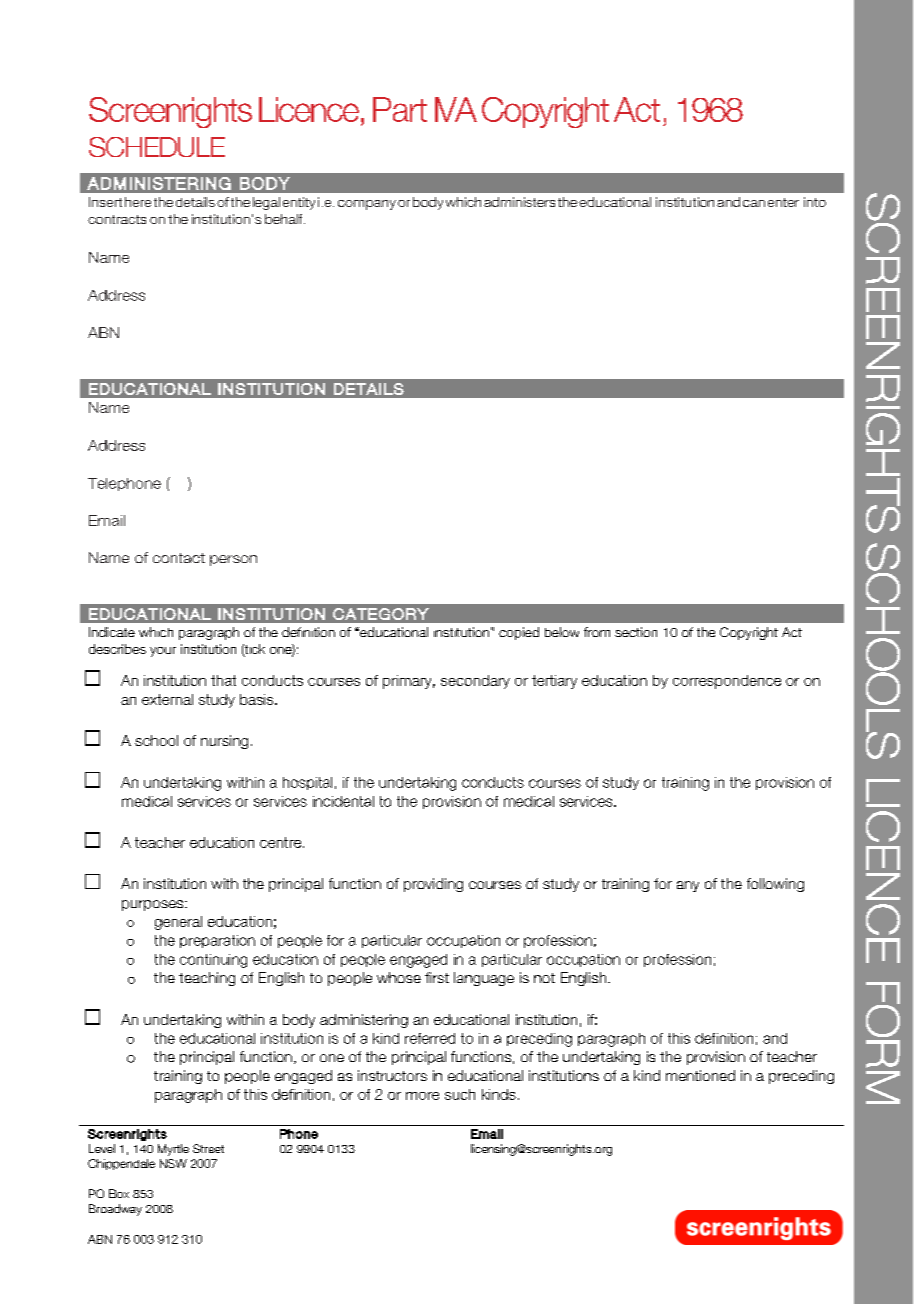 This screenshot has height=1308, width=924. Describe the element at coordinates (285, 219) in the screenshot. I see `behalf` at that location.
